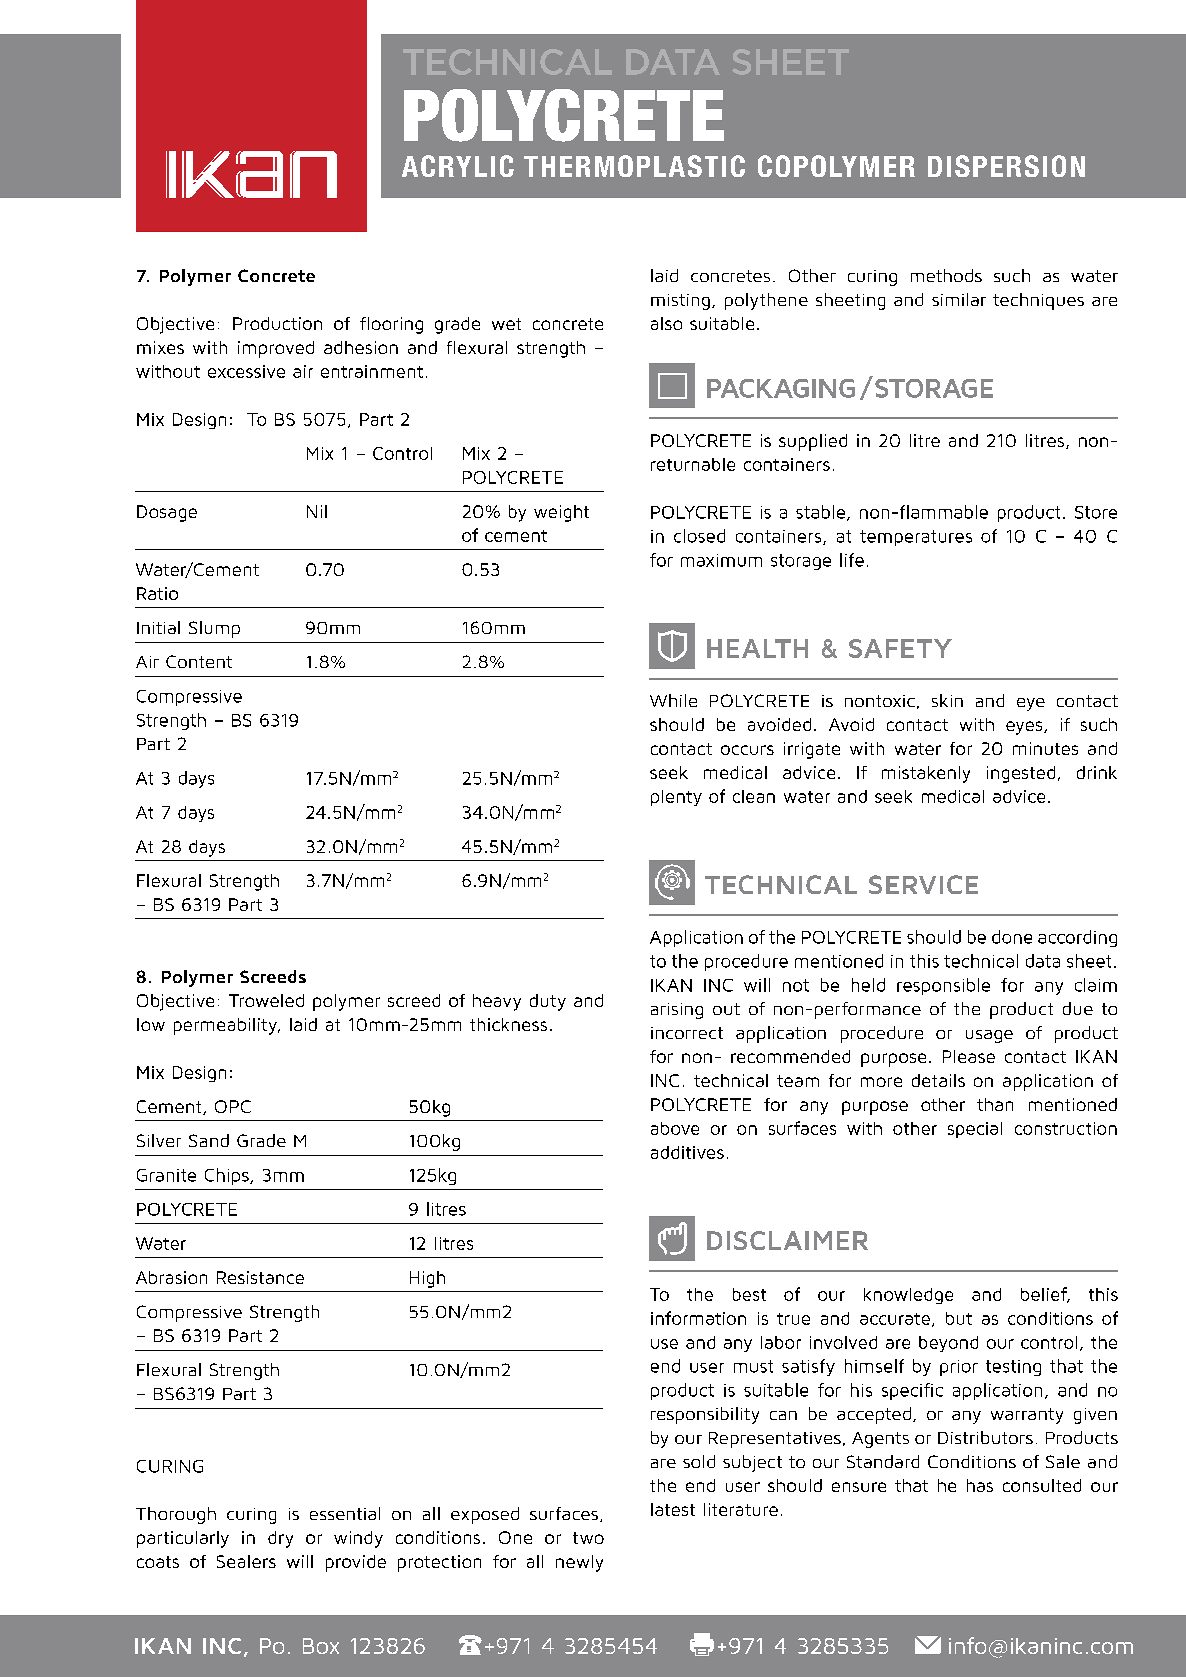  Describe the element at coordinates (675, 1128) in the document. I see `above` at that location.
